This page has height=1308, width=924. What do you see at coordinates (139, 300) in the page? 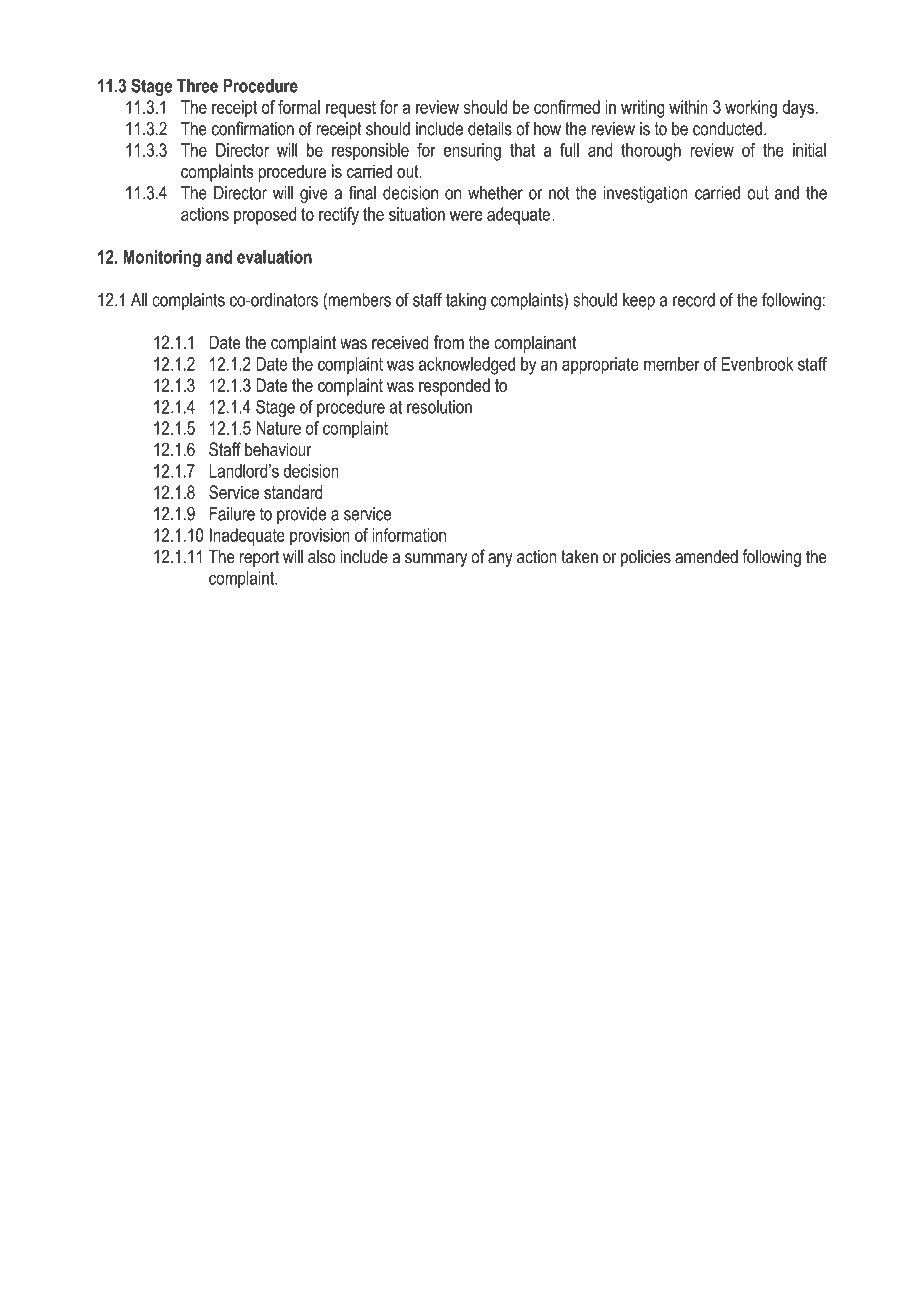
I see `All` at bounding box center [139, 300].
